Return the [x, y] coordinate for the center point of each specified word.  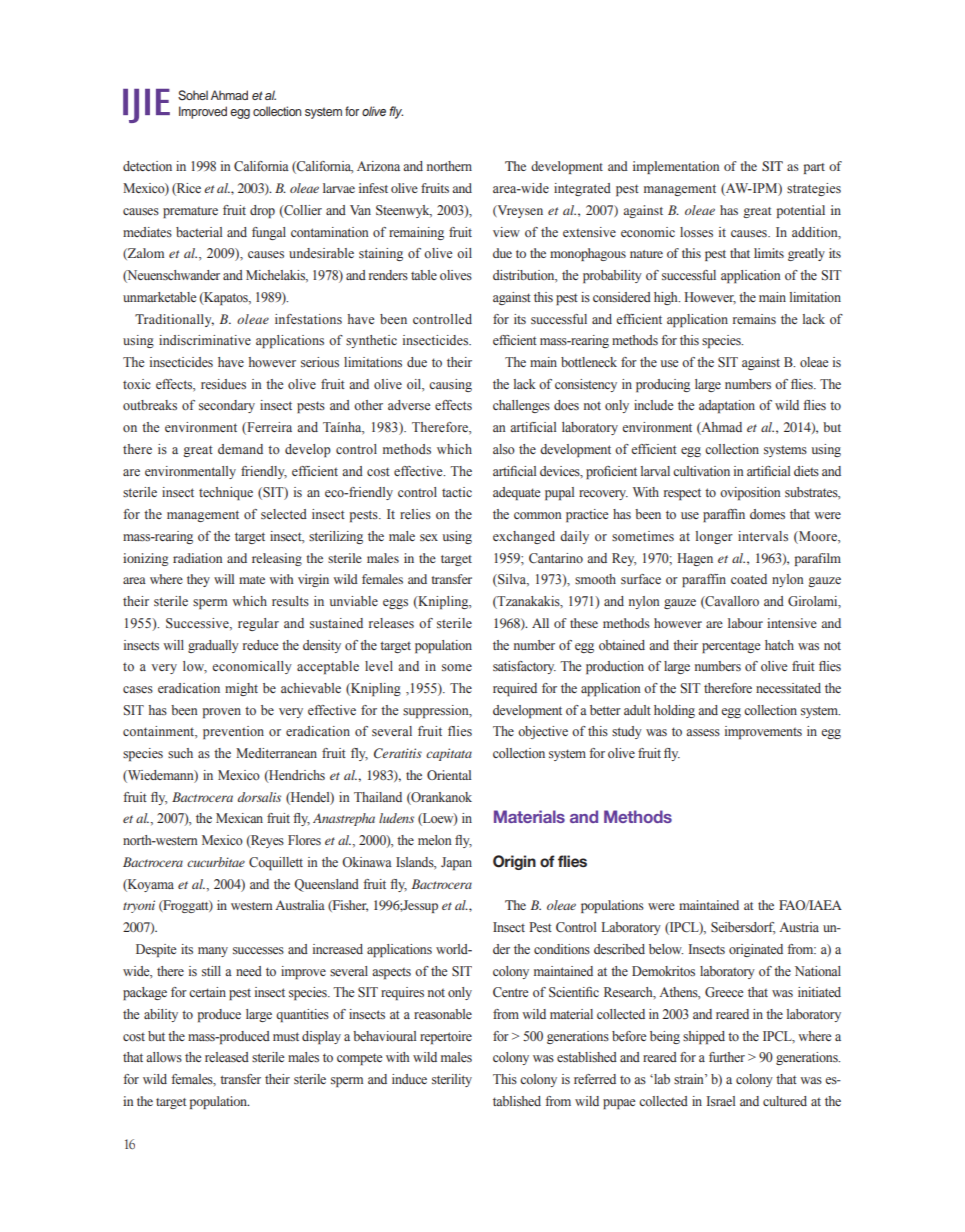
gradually [213, 646]
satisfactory [524, 667]
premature [190, 212]
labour [745, 623]
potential [801, 211]
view [506, 232]
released [227, 1057]
